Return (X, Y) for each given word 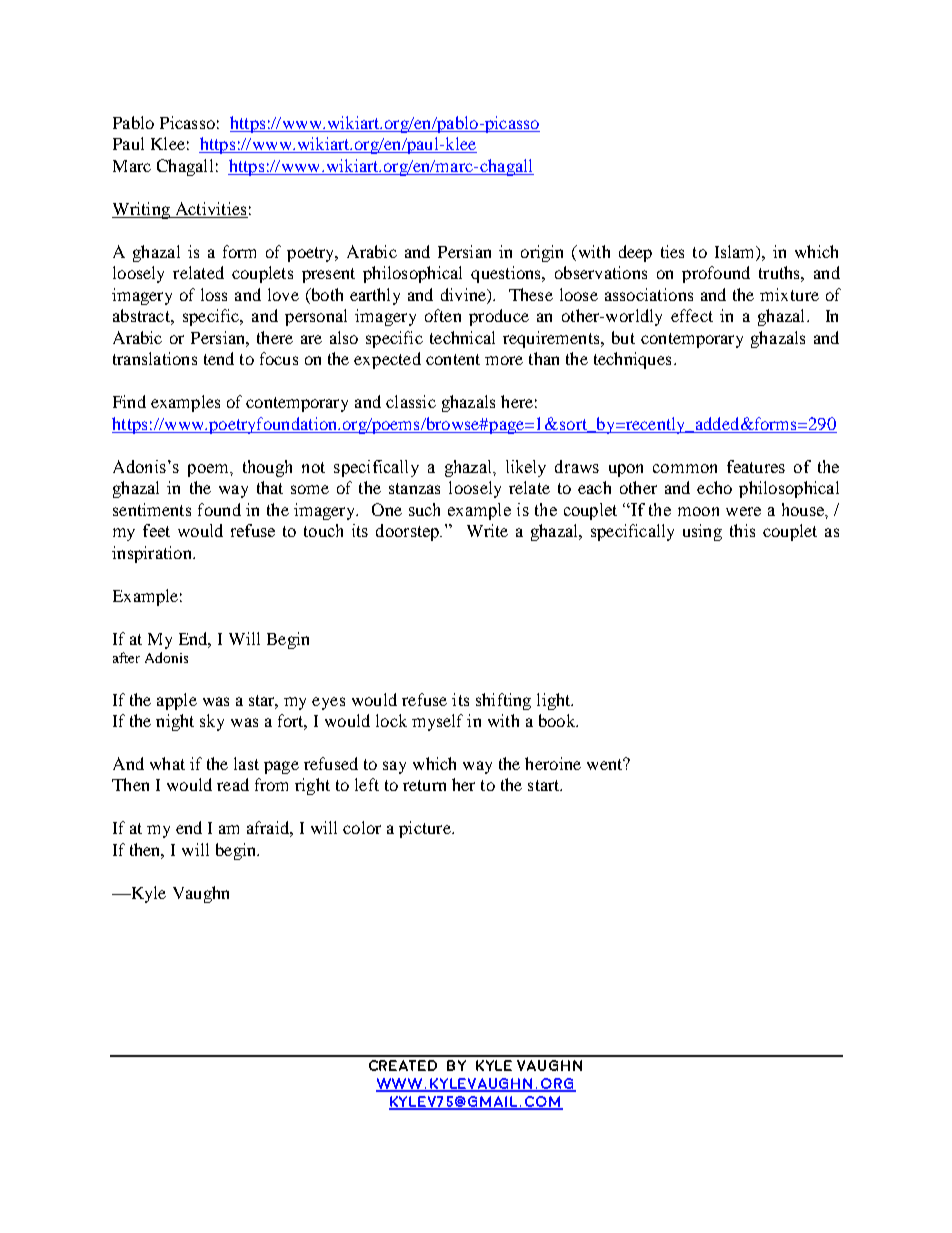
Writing (142, 210)
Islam (736, 251)
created (403, 1065)
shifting (503, 701)
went (606, 764)
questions (507, 274)
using (702, 532)
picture (426, 829)
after (126, 657)
